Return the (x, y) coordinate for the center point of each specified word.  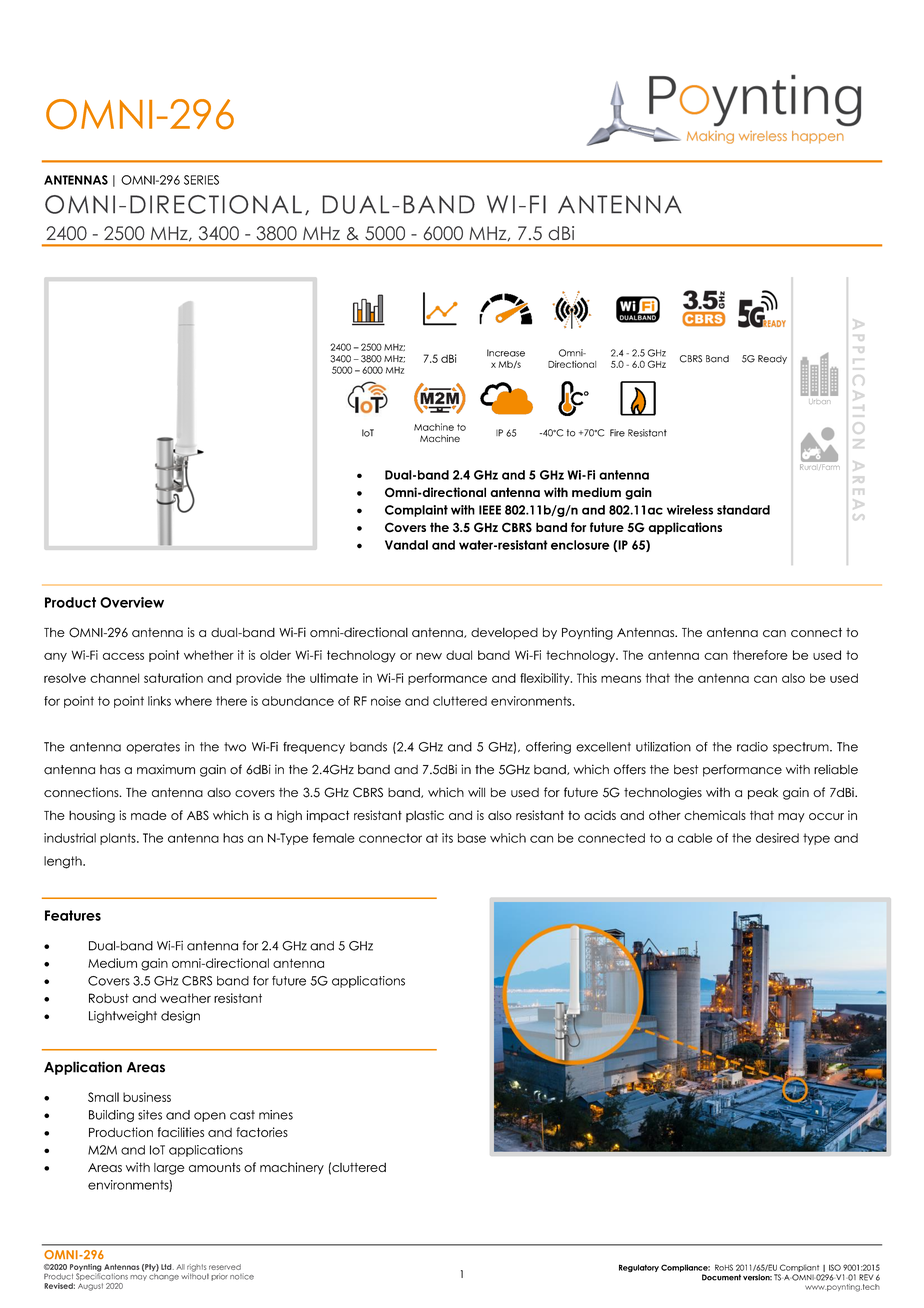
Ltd (167, 1267)
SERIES (201, 180)
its (447, 838)
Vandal (406, 545)
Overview (132, 602)
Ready (772, 359)
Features (73, 915)
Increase (506, 353)
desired (777, 838)
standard (743, 510)
